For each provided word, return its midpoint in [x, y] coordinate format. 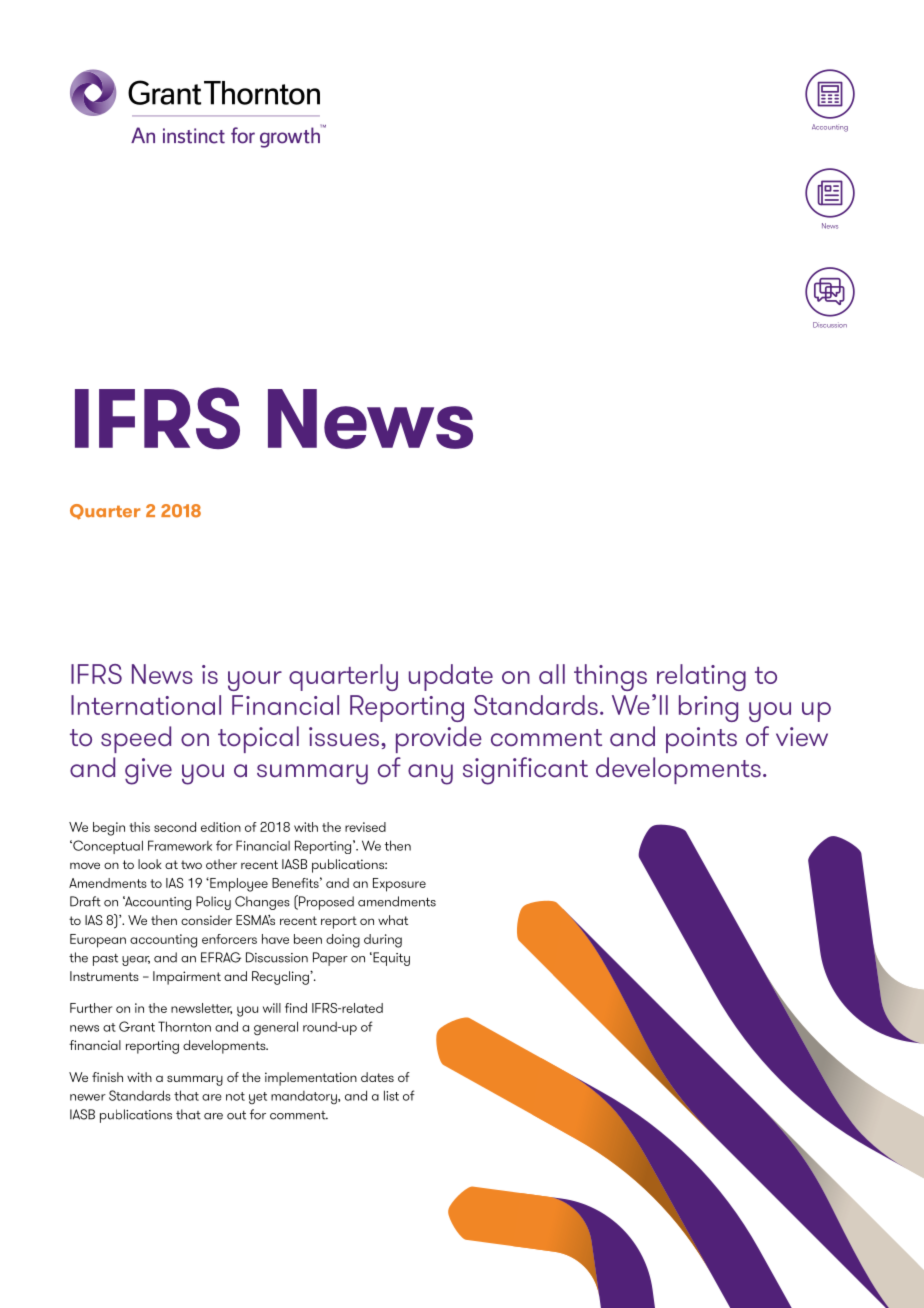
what [393, 920]
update [451, 677]
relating [701, 677]
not [235, 1096]
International [146, 705]
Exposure [399, 885]
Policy [213, 903]
